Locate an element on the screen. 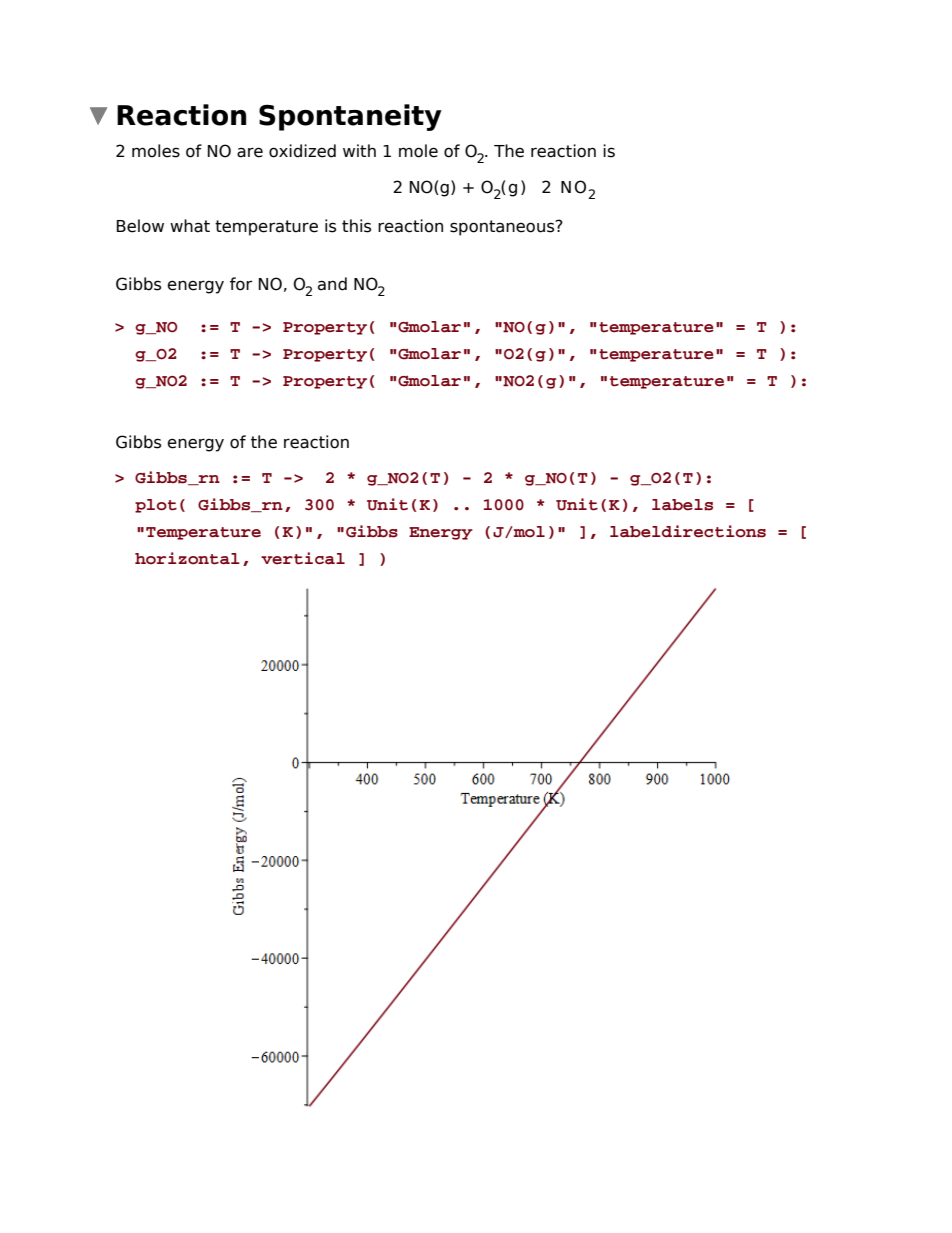 The height and width of the screenshot is (1233, 952). labels is located at coordinates (682, 505).
